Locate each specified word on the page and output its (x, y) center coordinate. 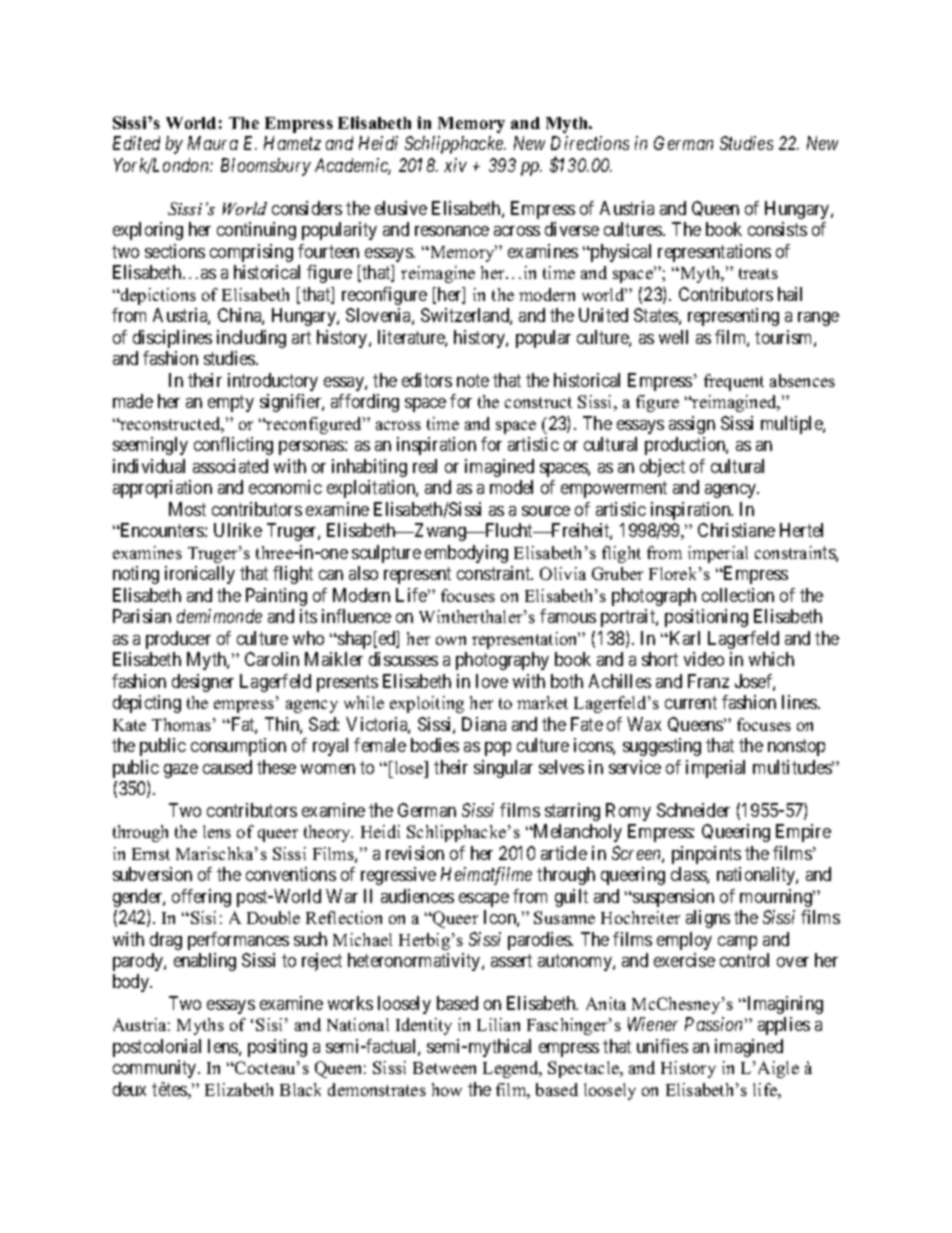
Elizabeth (239, 1089)
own (451, 640)
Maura (213, 143)
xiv (455, 165)
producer (178, 640)
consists (777, 229)
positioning (706, 618)
